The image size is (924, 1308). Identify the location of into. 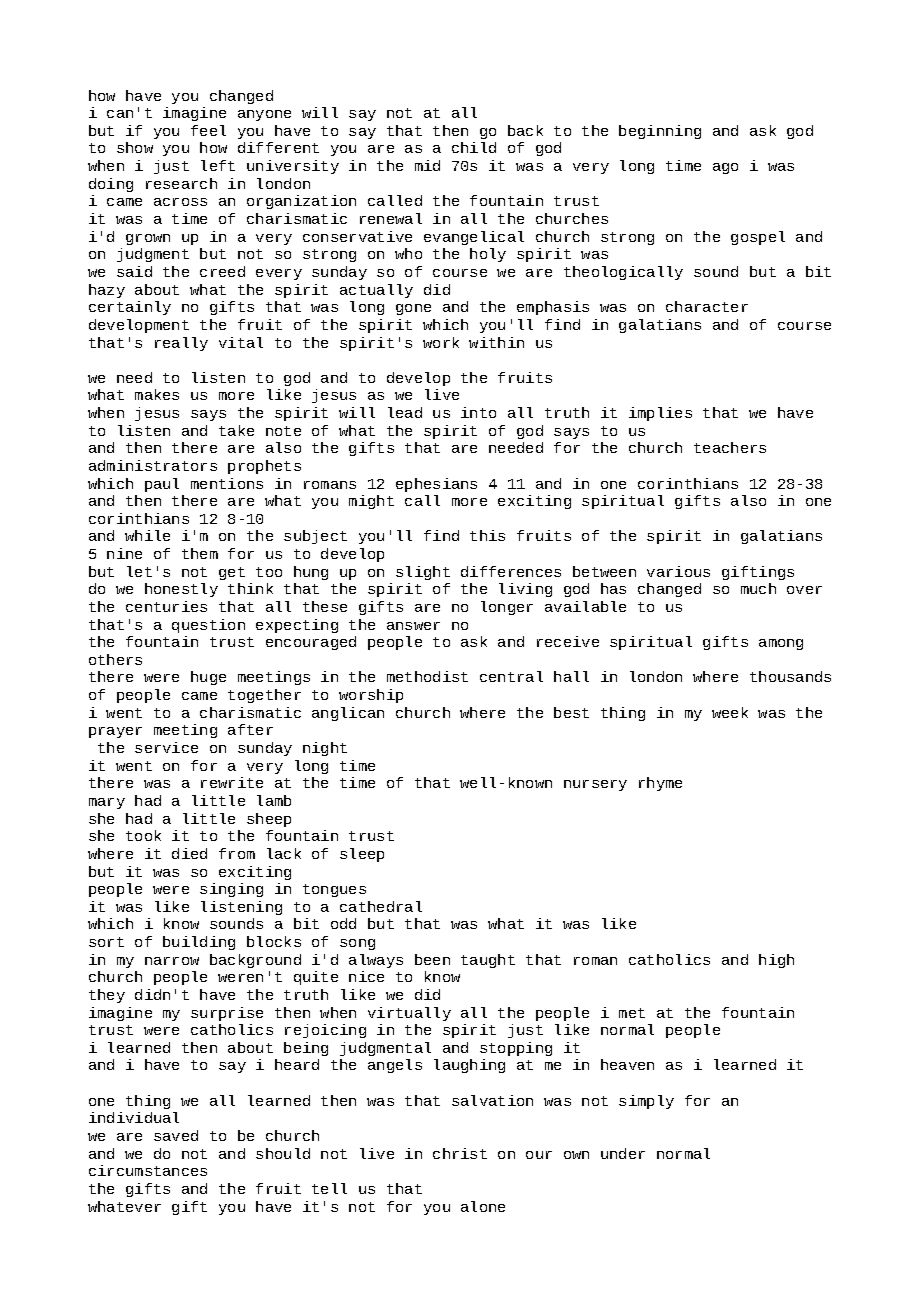
(478, 412).
